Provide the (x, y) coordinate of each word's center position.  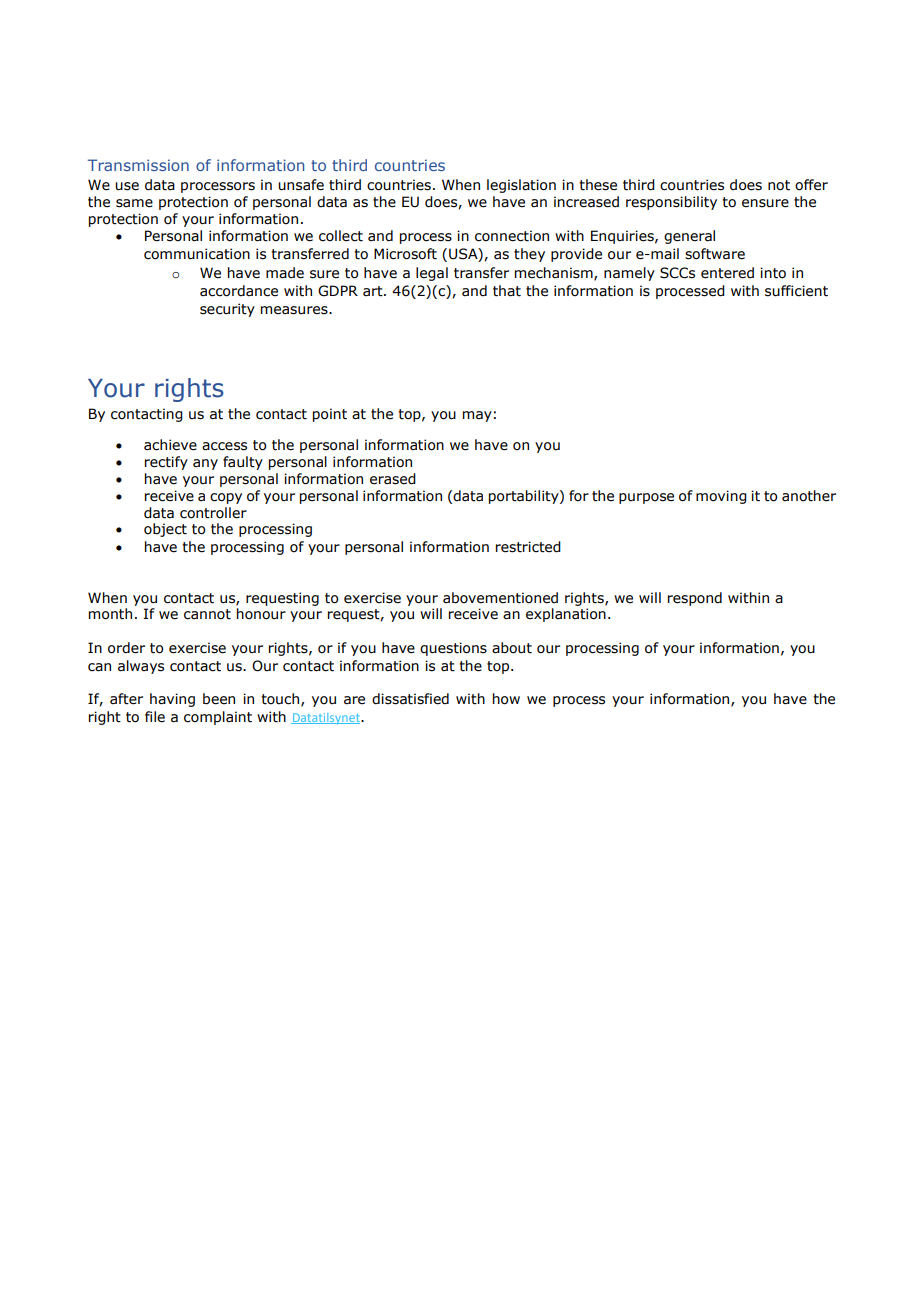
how (506, 699)
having (172, 700)
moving (721, 497)
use (127, 186)
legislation (521, 186)
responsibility (671, 203)
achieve (170, 445)
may (477, 416)
